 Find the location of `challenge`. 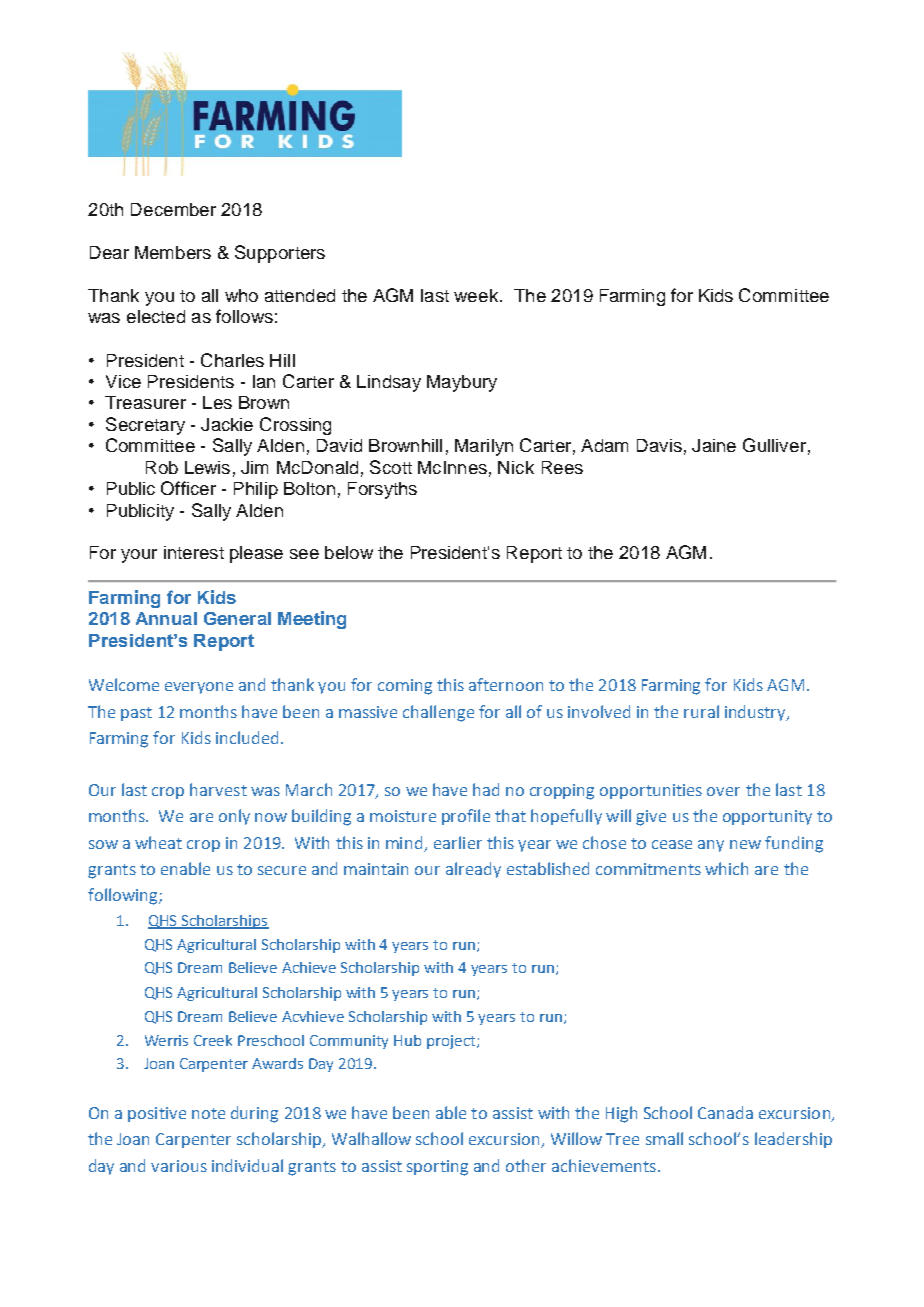

challenge is located at coordinates (438, 713).
